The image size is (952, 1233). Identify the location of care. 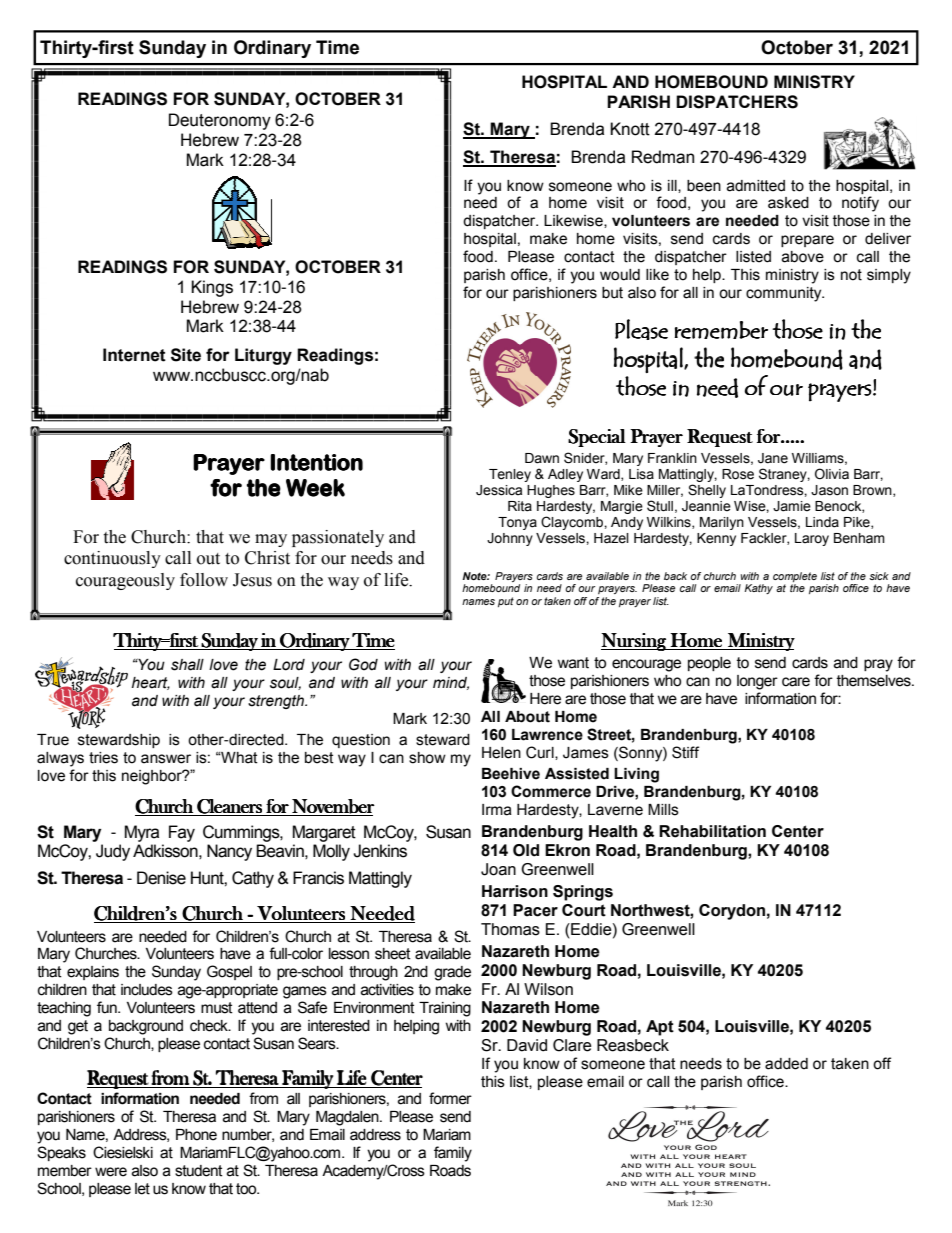
(796, 682).
